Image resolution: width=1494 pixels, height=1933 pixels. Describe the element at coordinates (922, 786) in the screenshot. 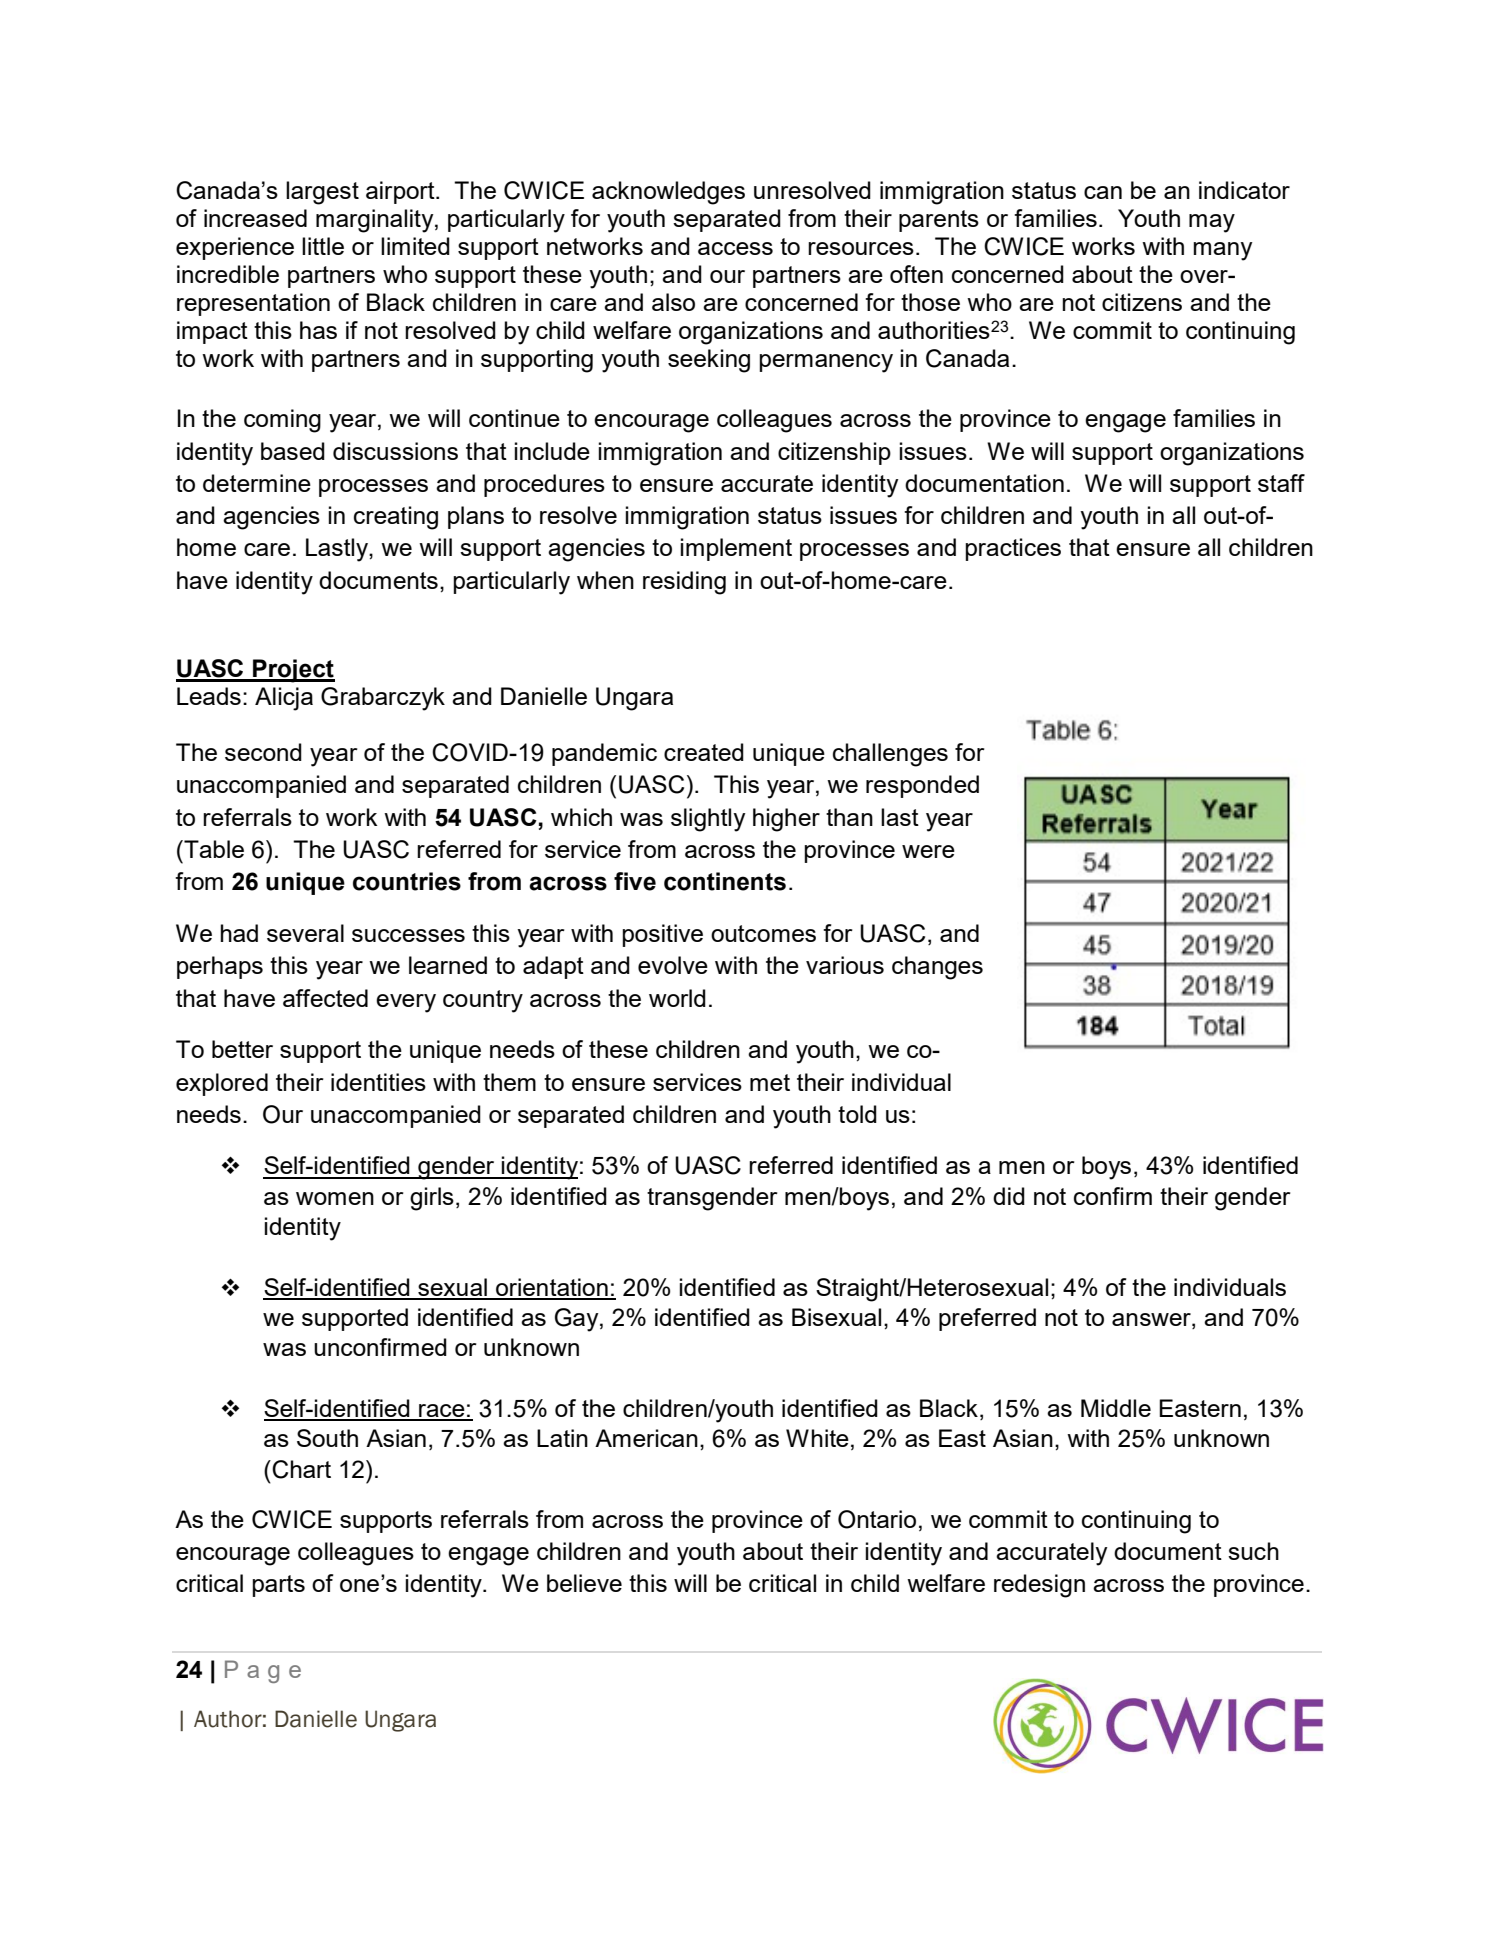

I see `responded` at that location.
